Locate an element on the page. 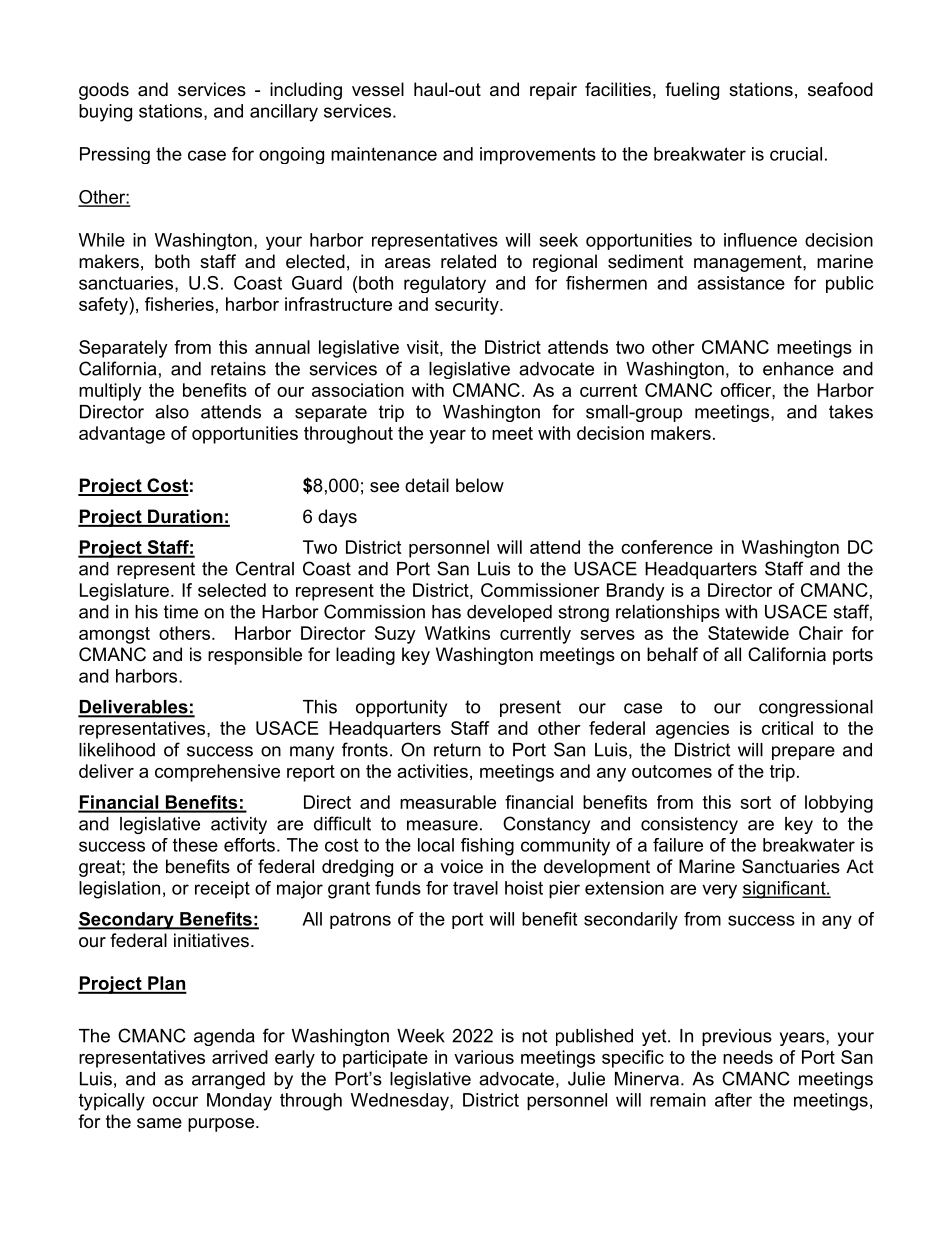 The width and height of the image is (952, 1233). crucial is located at coordinates (796, 154).
